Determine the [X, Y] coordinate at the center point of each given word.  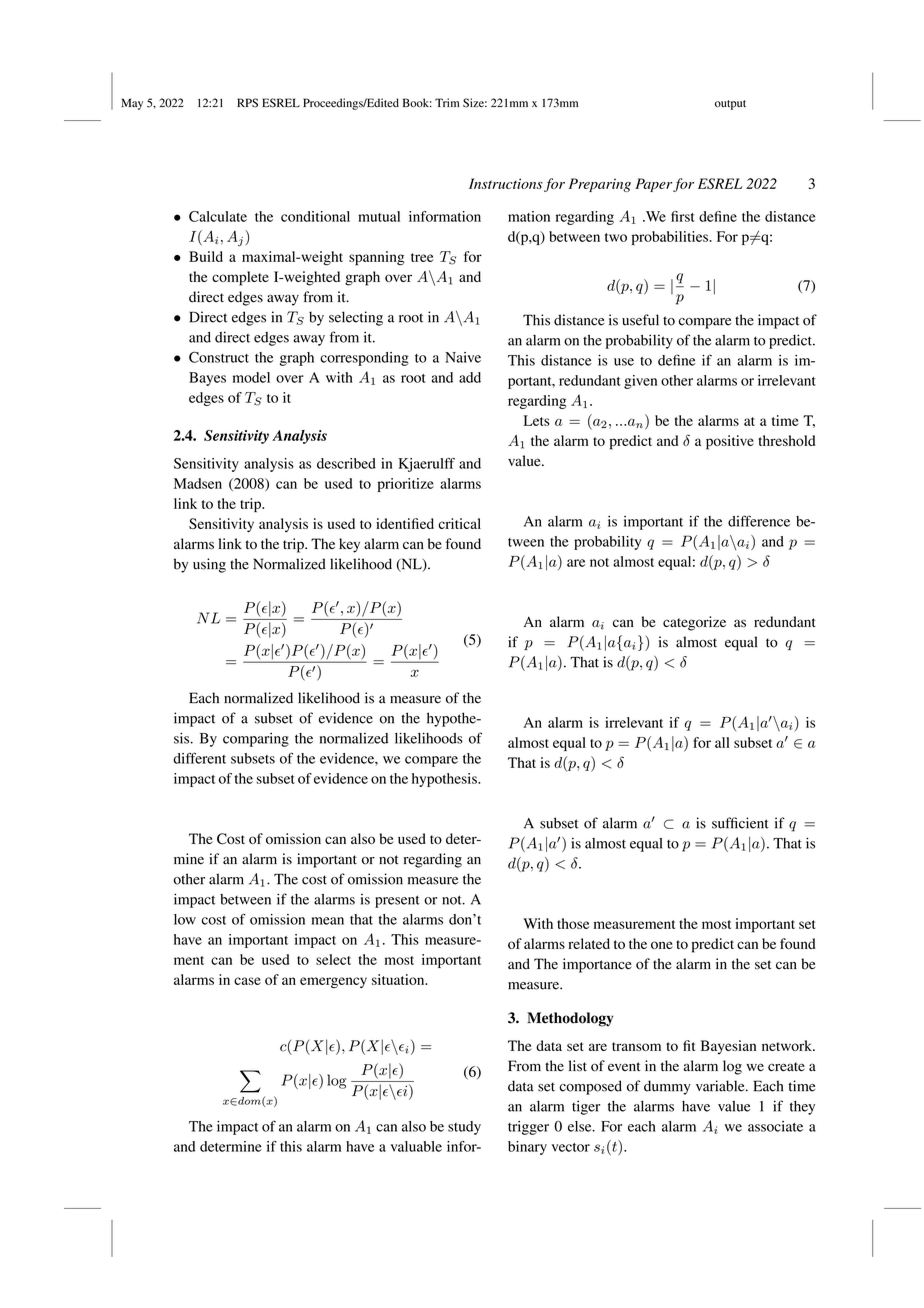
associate [775, 1126]
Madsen [198, 483]
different [199, 758]
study [464, 1128]
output [730, 105]
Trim [447, 102]
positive [730, 442]
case [247, 981]
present [397, 901]
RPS [247, 103]
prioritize [406, 485]
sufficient [740, 823]
